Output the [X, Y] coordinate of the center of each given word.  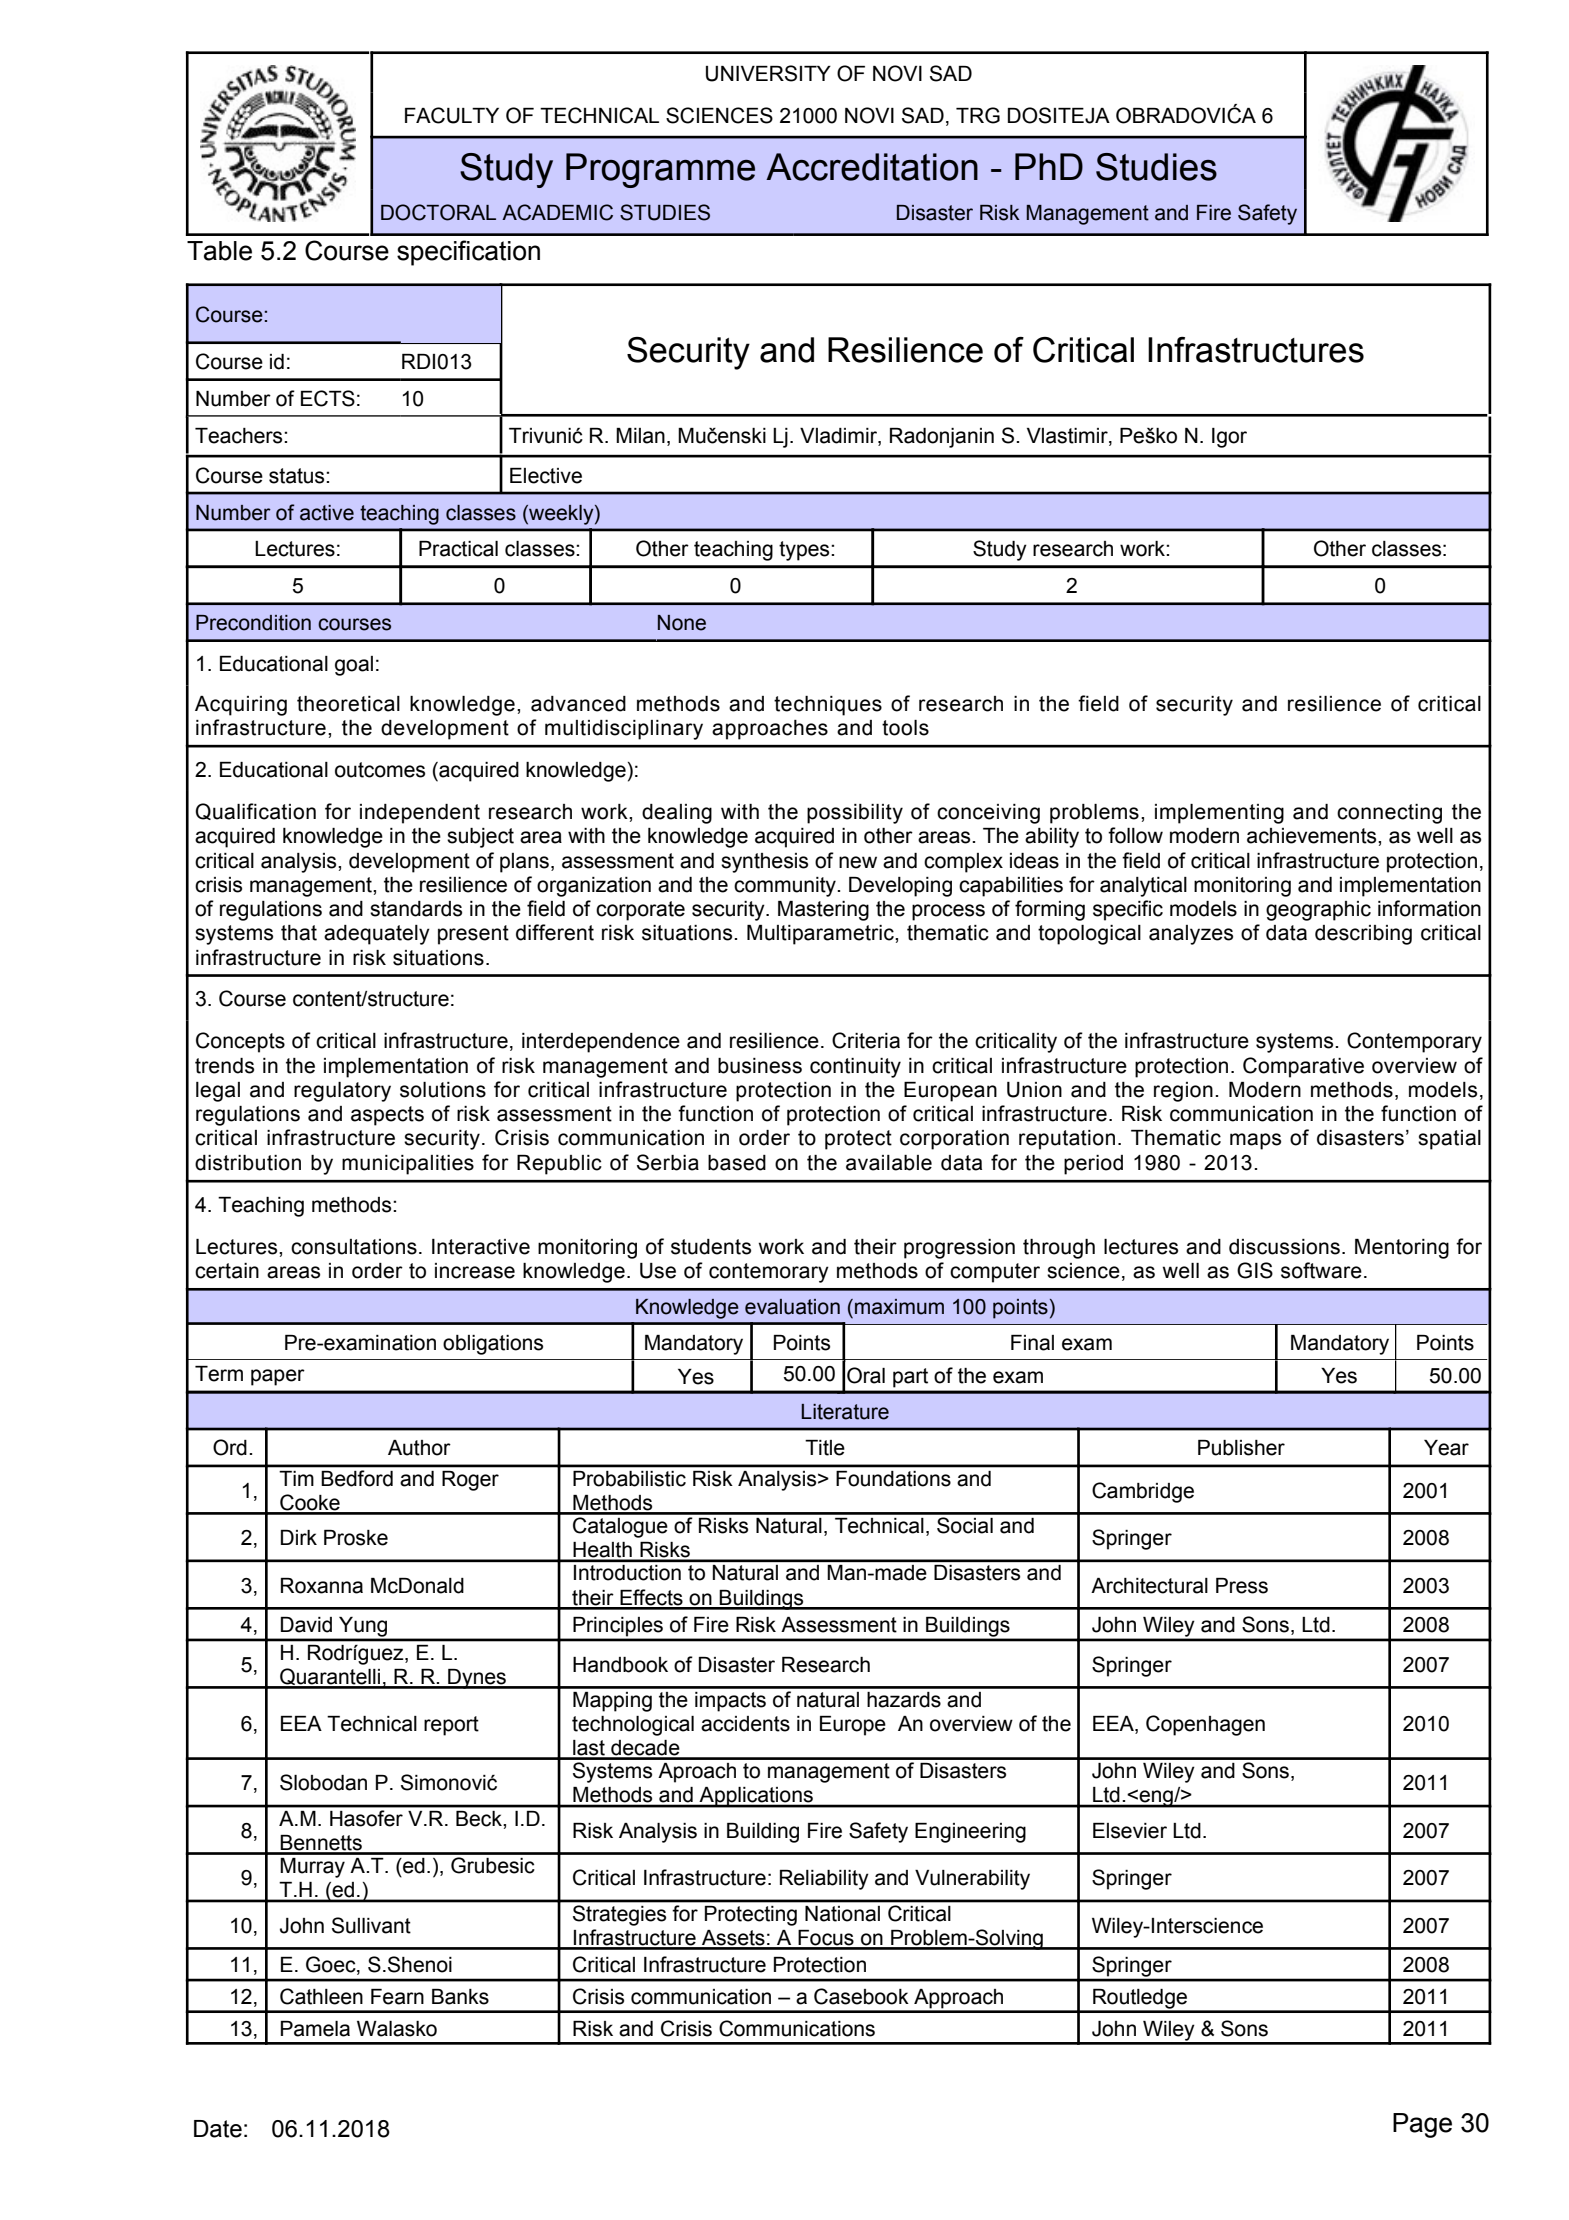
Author [419, 1448]
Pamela [315, 2029]
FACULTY [452, 115]
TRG [978, 115]
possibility [855, 814]
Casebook [861, 1996]
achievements [1313, 836]
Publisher [1241, 1448]
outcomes [380, 770]
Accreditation [872, 167]
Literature [845, 1412]
